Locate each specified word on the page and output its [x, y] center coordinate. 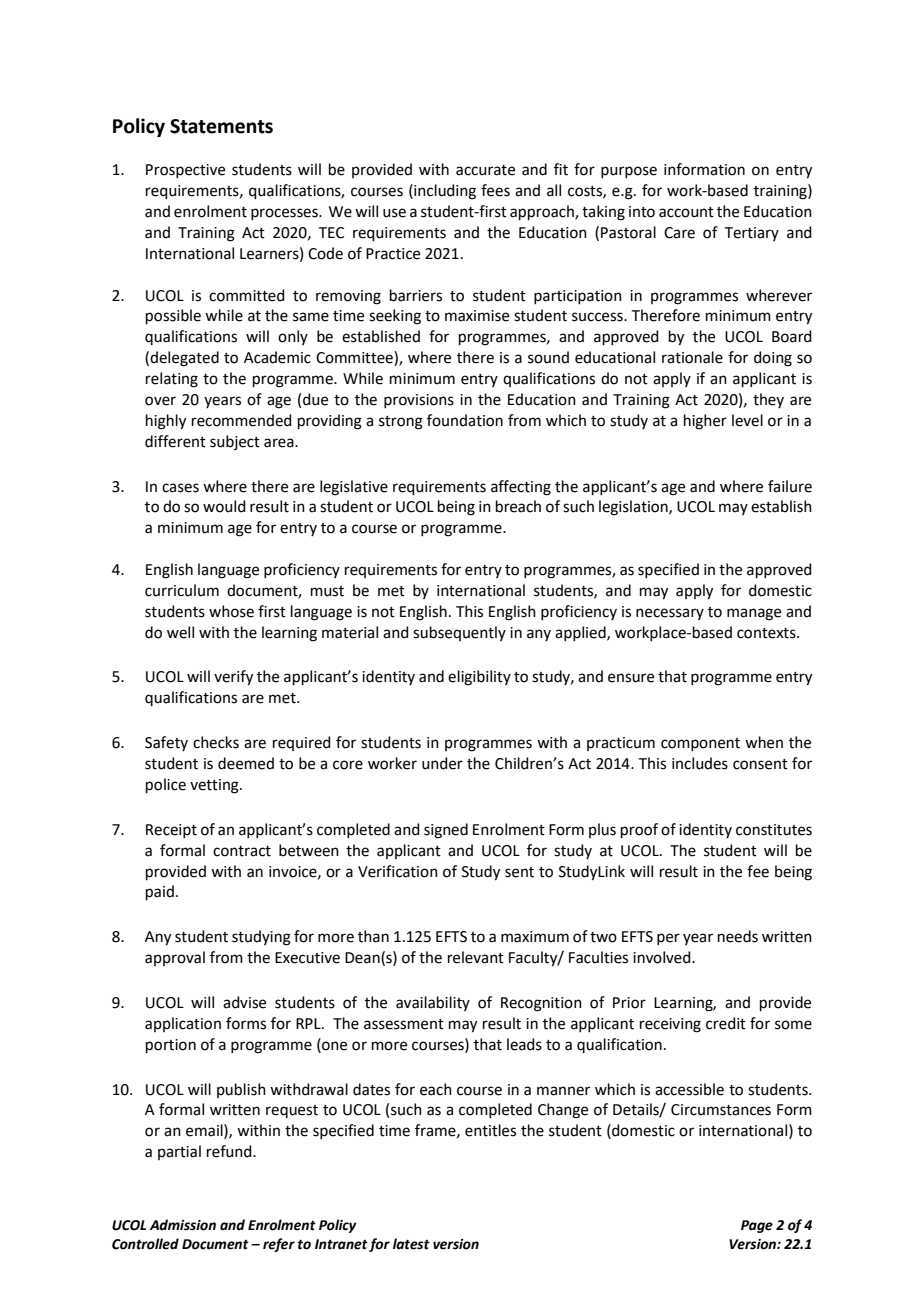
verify [233, 678]
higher [705, 422]
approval [175, 958]
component [700, 744]
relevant [476, 957]
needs [738, 936]
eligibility [479, 678]
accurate [485, 170]
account [686, 212]
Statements [221, 126]
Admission [183, 1225]
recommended [242, 420]
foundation [465, 420]
